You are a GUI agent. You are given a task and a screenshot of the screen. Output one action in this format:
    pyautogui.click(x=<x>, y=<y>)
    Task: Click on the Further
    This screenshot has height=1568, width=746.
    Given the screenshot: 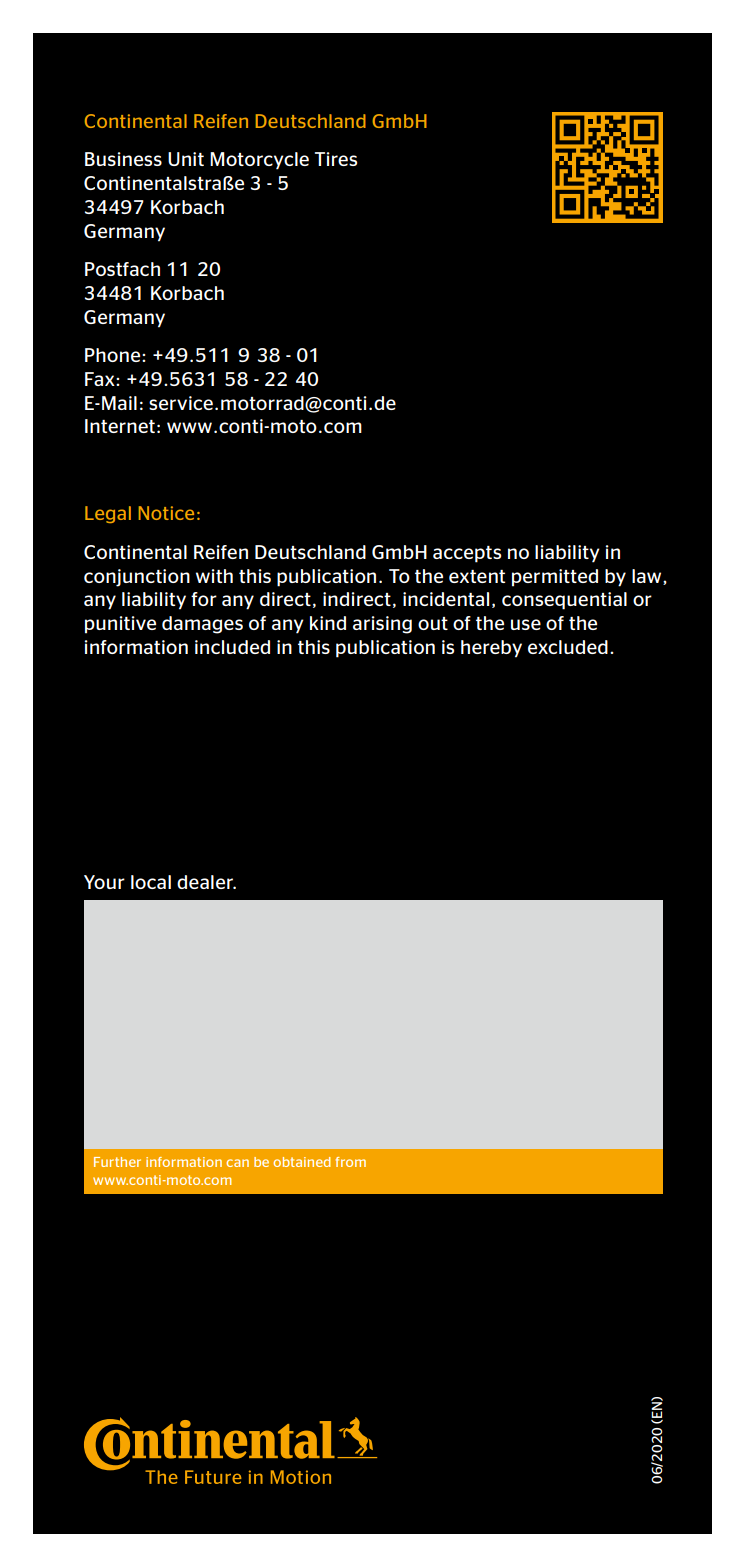 What is the action you would take?
    pyautogui.click(x=117, y=1162)
